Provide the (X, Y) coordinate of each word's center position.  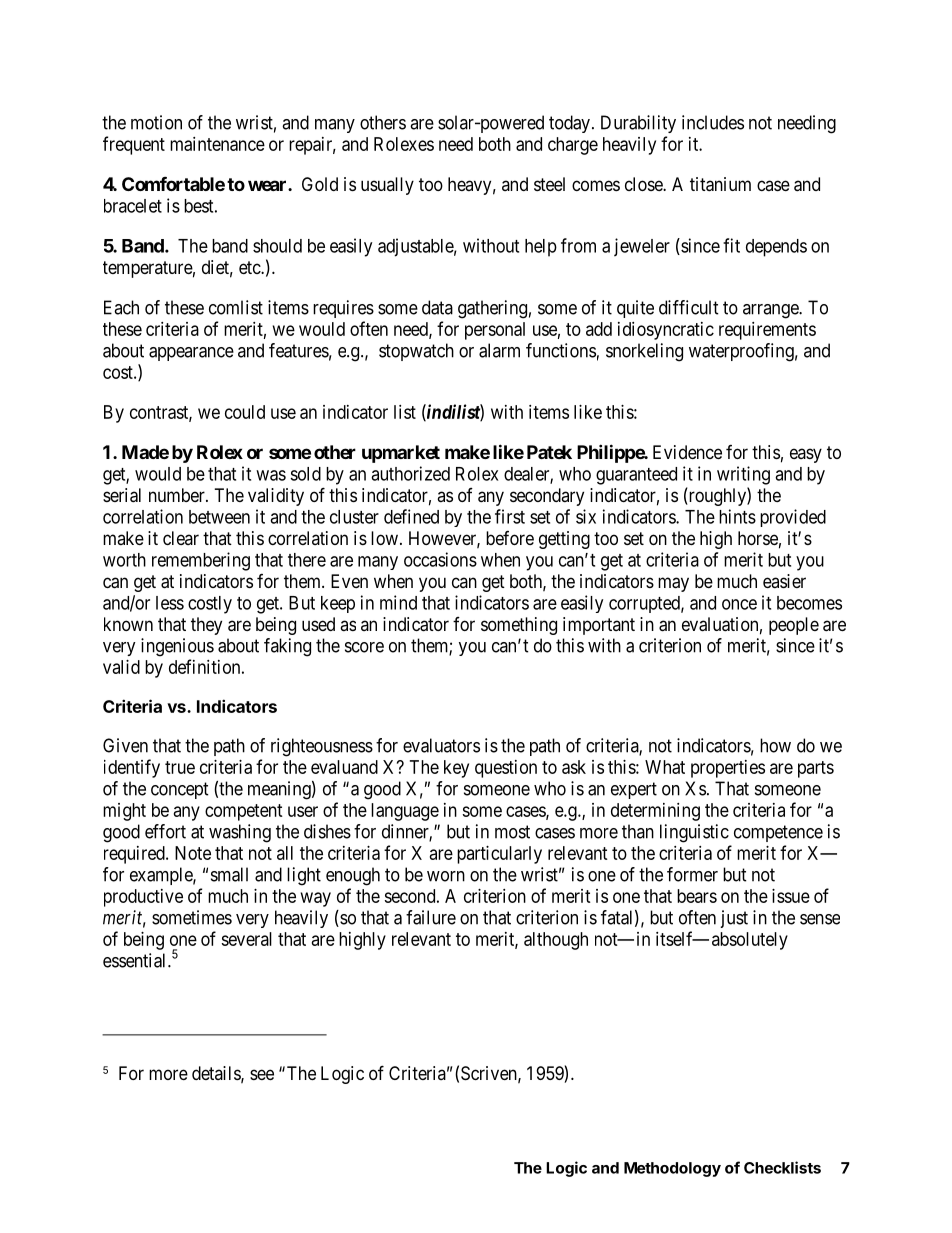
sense (820, 919)
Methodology (672, 1169)
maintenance (217, 144)
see (262, 1074)
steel (549, 184)
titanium (720, 184)
